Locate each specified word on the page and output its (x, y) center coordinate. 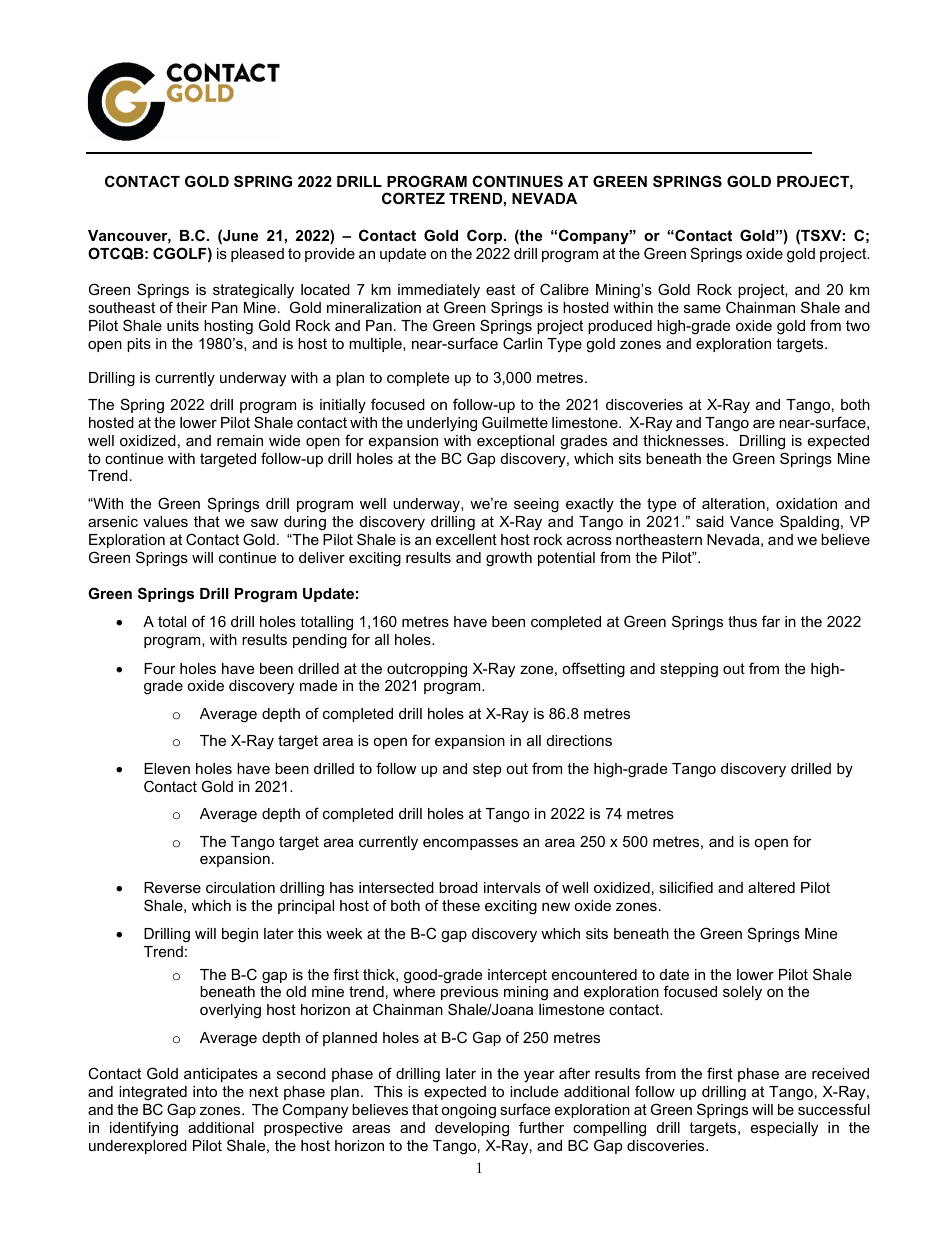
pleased (257, 255)
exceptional (515, 442)
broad (458, 887)
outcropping (427, 670)
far (771, 621)
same (702, 309)
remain (240, 440)
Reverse (172, 887)
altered (771, 887)
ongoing (468, 1111)
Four (160, 668)
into (205, 1091)
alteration (733, 503)
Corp (486, 236)
